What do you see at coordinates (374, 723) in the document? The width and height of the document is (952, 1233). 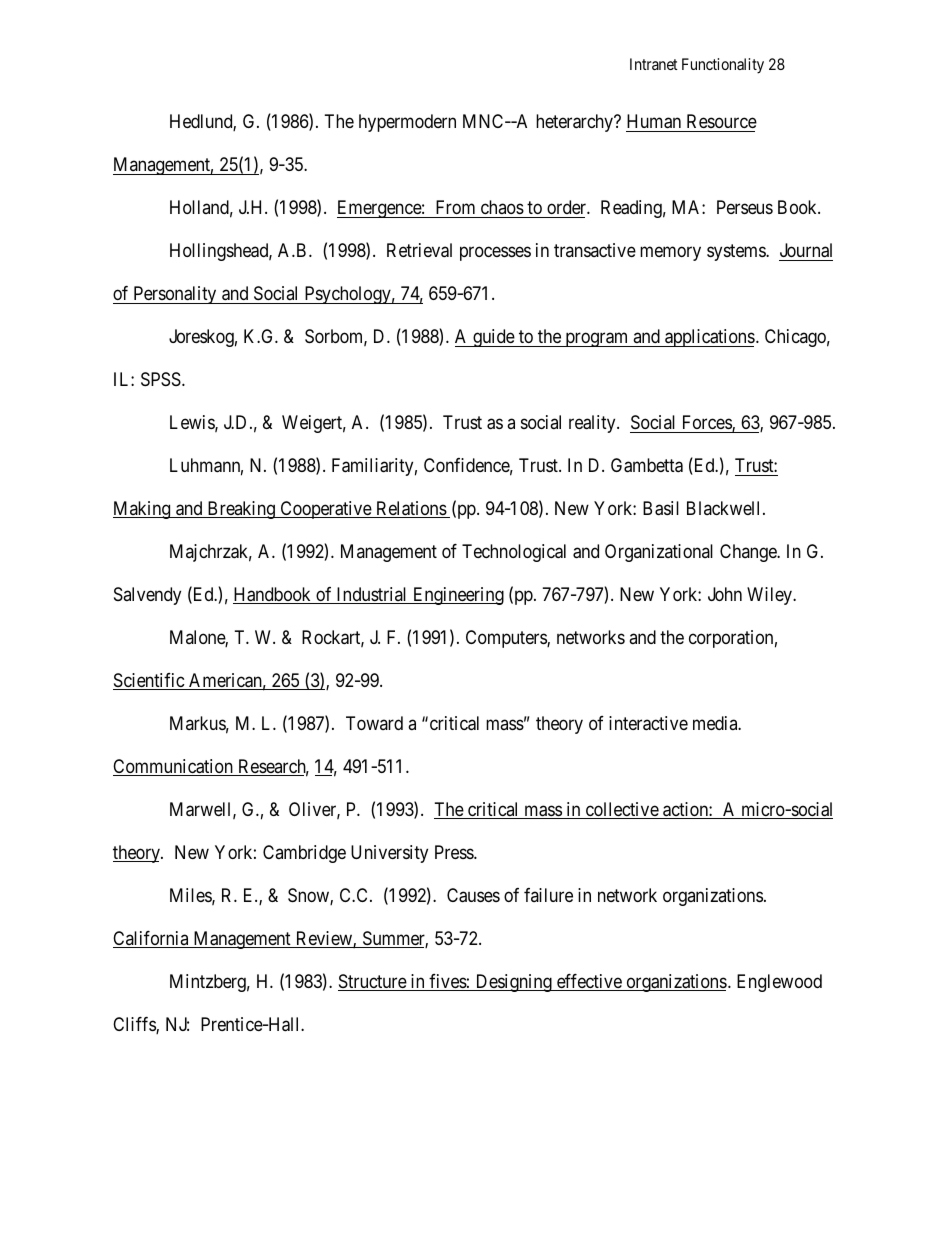 I see `Toward` at bounding box center [374, 723].
